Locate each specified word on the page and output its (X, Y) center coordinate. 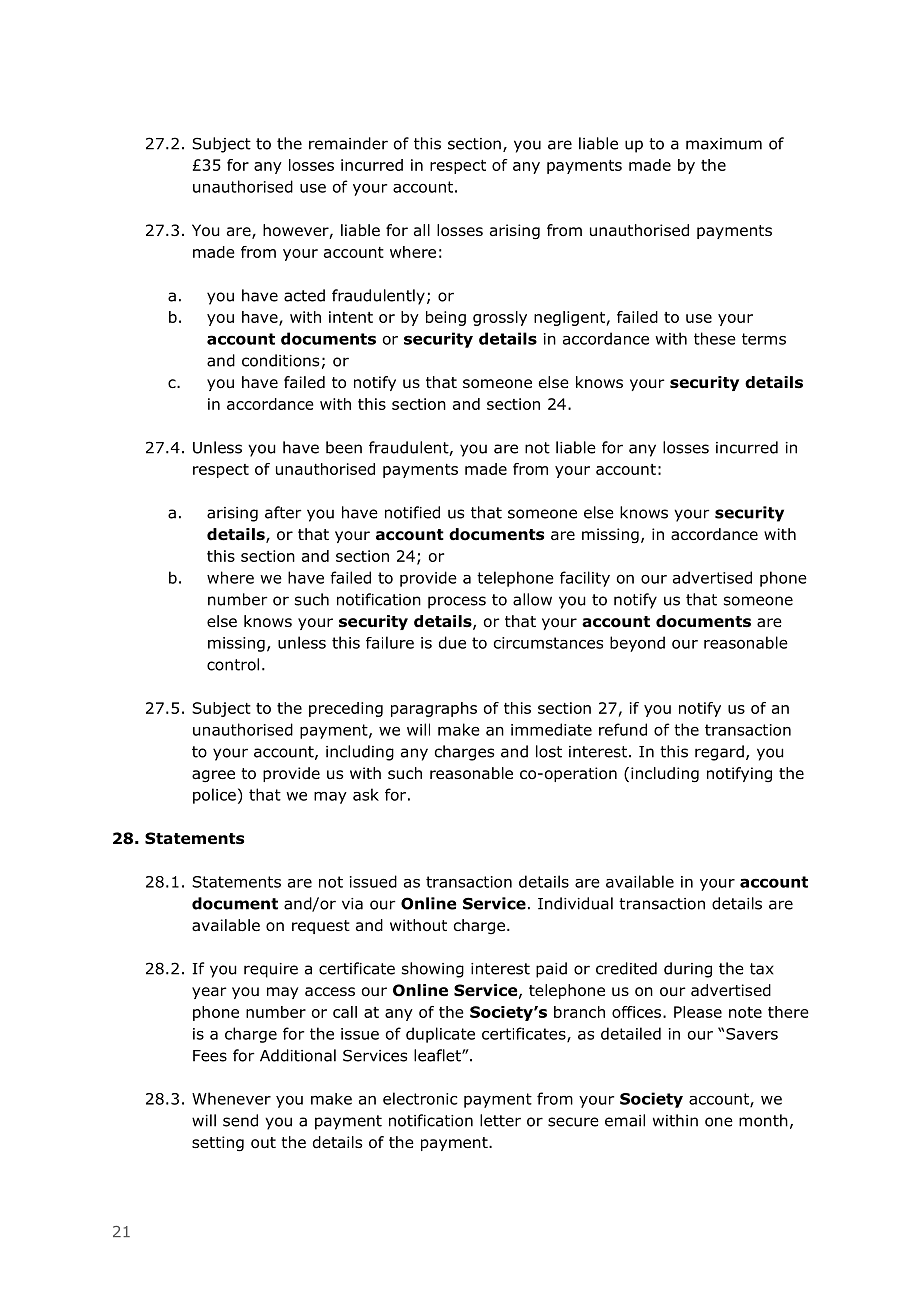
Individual (575, 903)
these (715, 338)
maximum (724, 144)
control (233, 664)
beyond (637, 644)
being (446, 318)
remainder (348, 143)
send (240, 1120)
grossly (500, 318)
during (688, 970)
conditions (280, 360)
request (321, 927)
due (452, 642)
